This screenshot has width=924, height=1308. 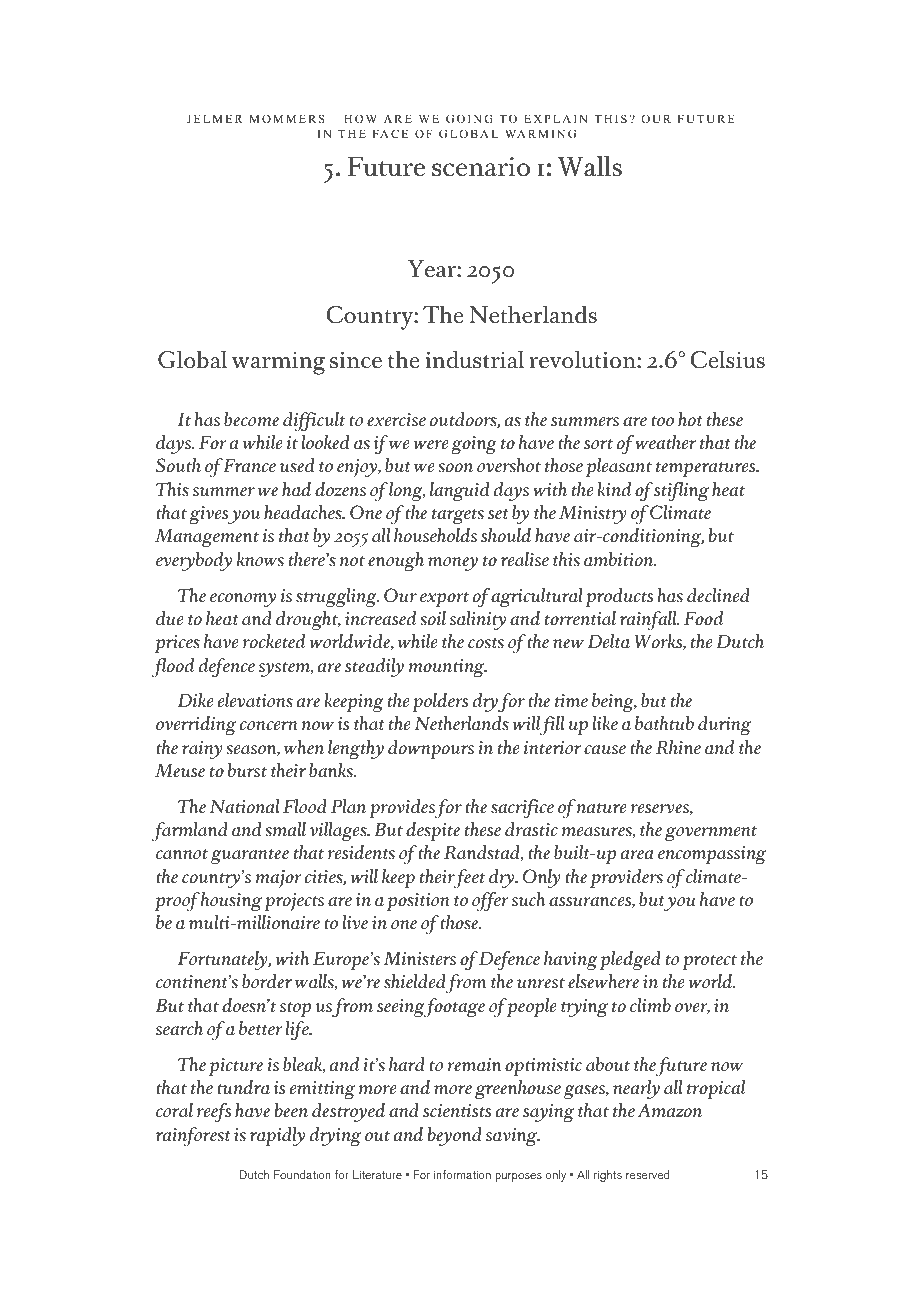 I want to click on rapidly, so click(x=277, y=1136).
